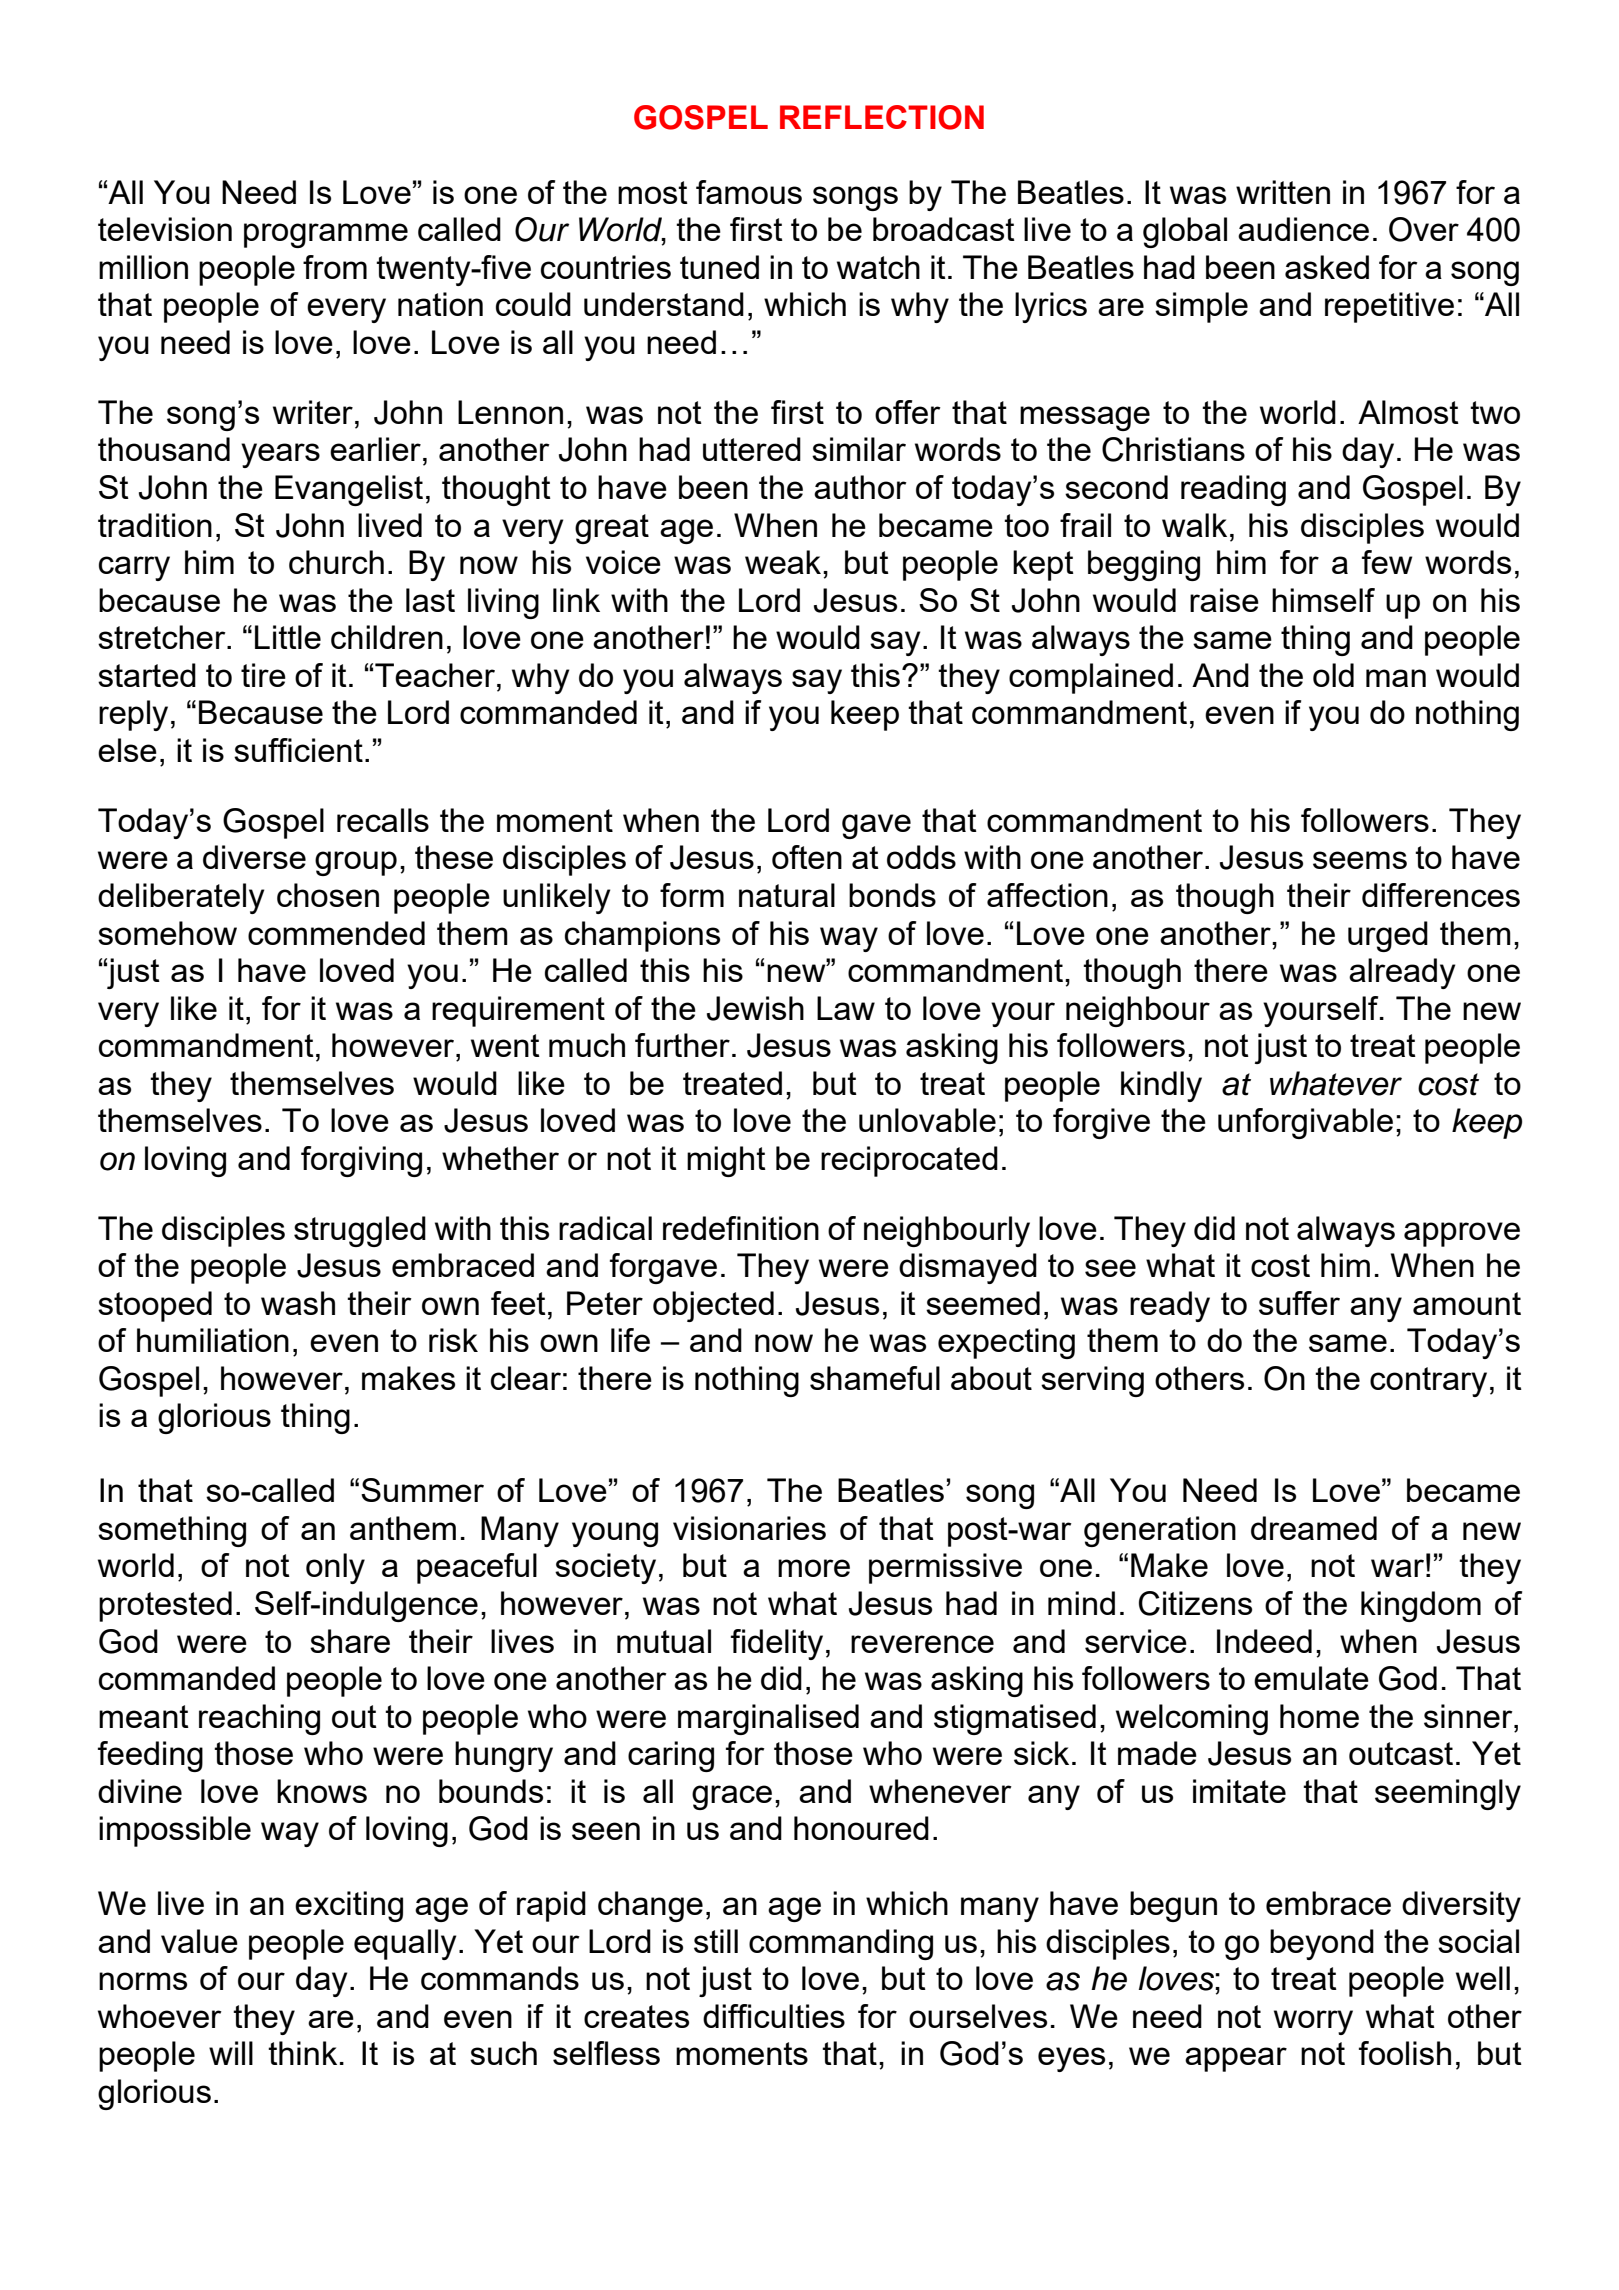 This screenshot has height=2290, width=1619. What do you see at coordinates (814, 1568) in the screenshot?
I see `more` at bounding box center [814, 1568].
